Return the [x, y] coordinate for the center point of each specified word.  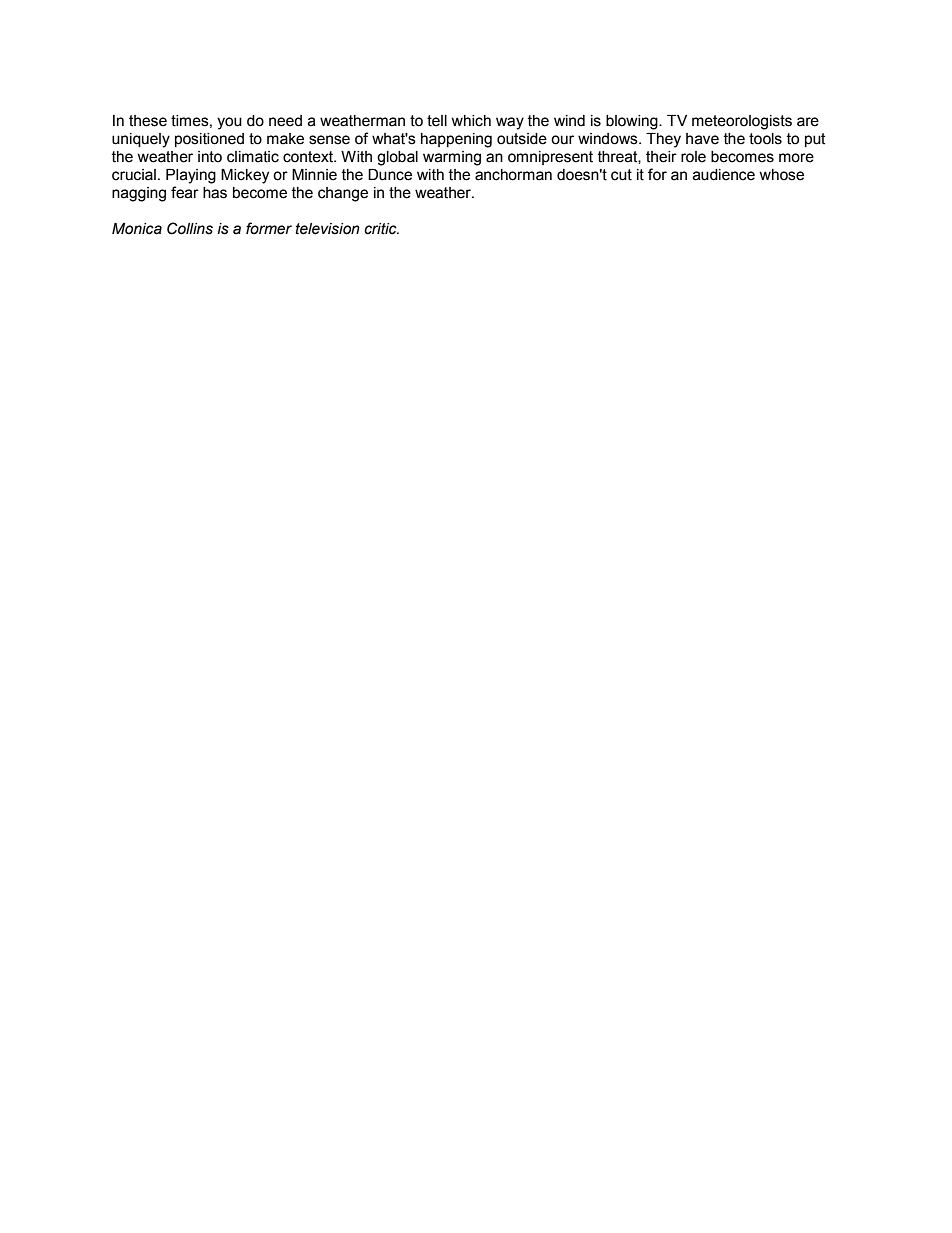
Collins [190, 228]
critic [381, 229]
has [215, 193]
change [343, 194]
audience [724, 175]
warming [452, 158]
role [693, 157]
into [210, 157]
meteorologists [742, 122]
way [510, 123]
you [229, 123]
